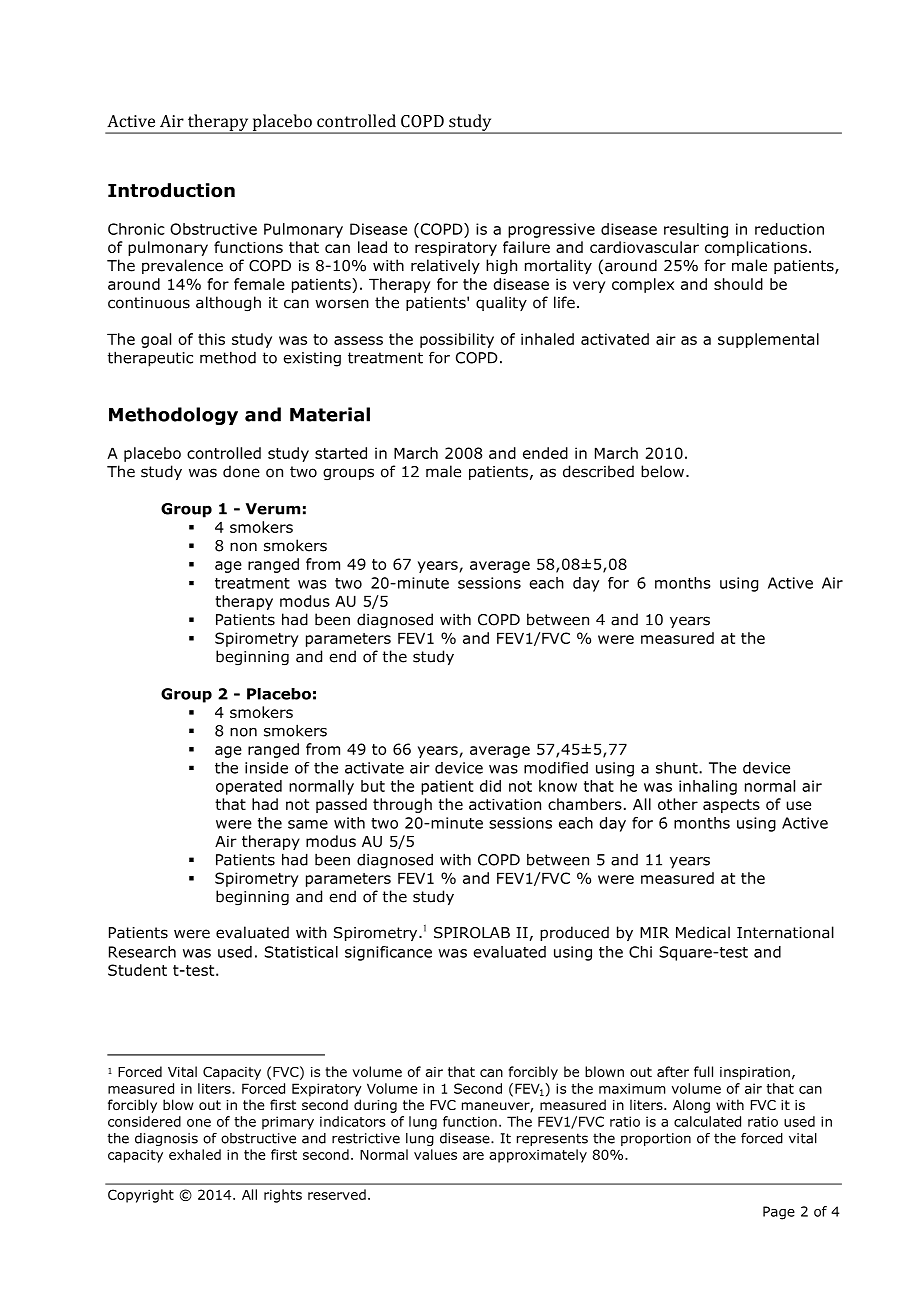 This image has height=1308, width=924. I want to click on respiratory, so click(456, 249).
